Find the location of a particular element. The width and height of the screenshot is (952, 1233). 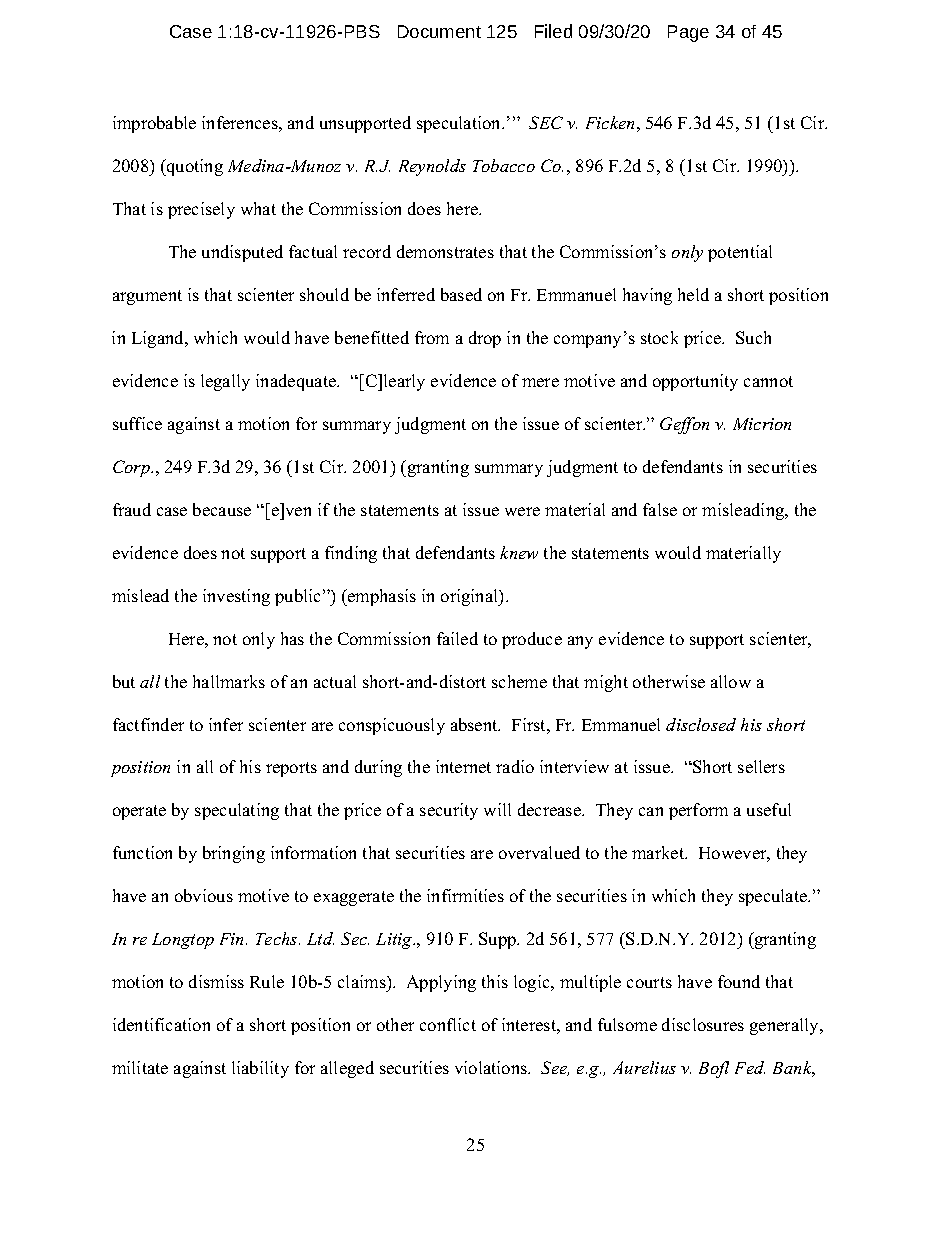

identification is located at coordinates (161, 1024).
